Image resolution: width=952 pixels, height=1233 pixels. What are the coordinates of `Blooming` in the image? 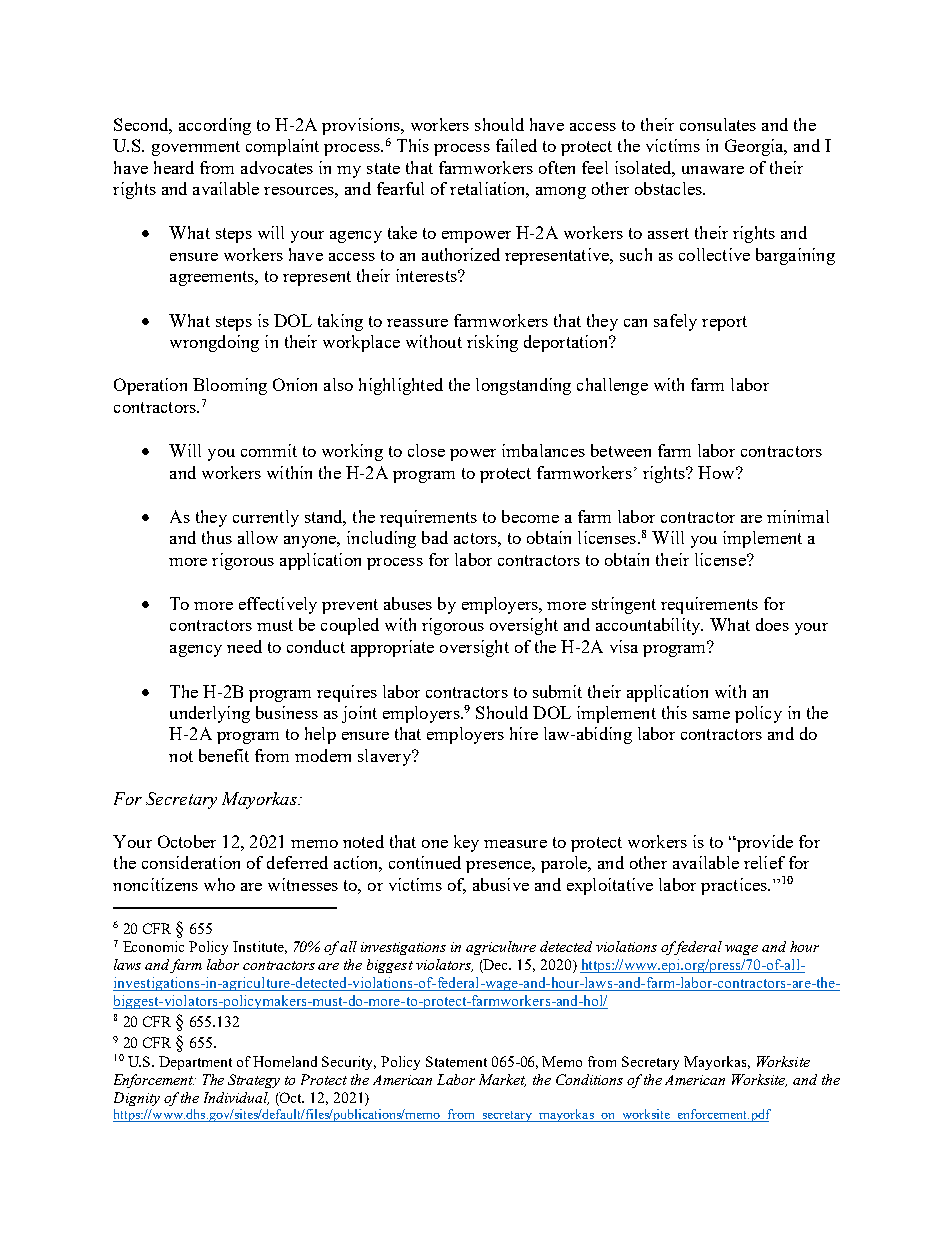 It's located at (230, 386).
